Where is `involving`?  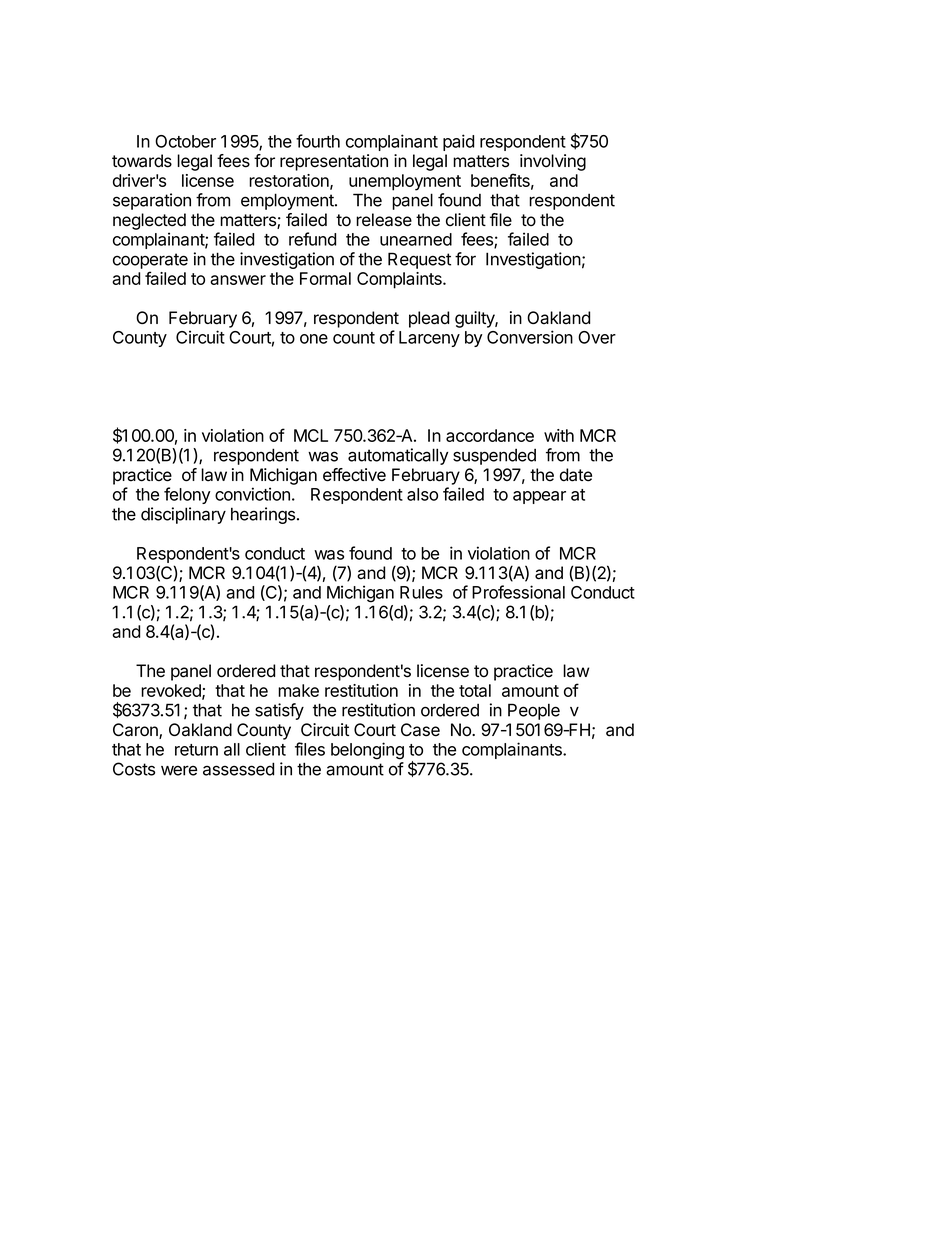
involving is located at coordinates (553, 162).
